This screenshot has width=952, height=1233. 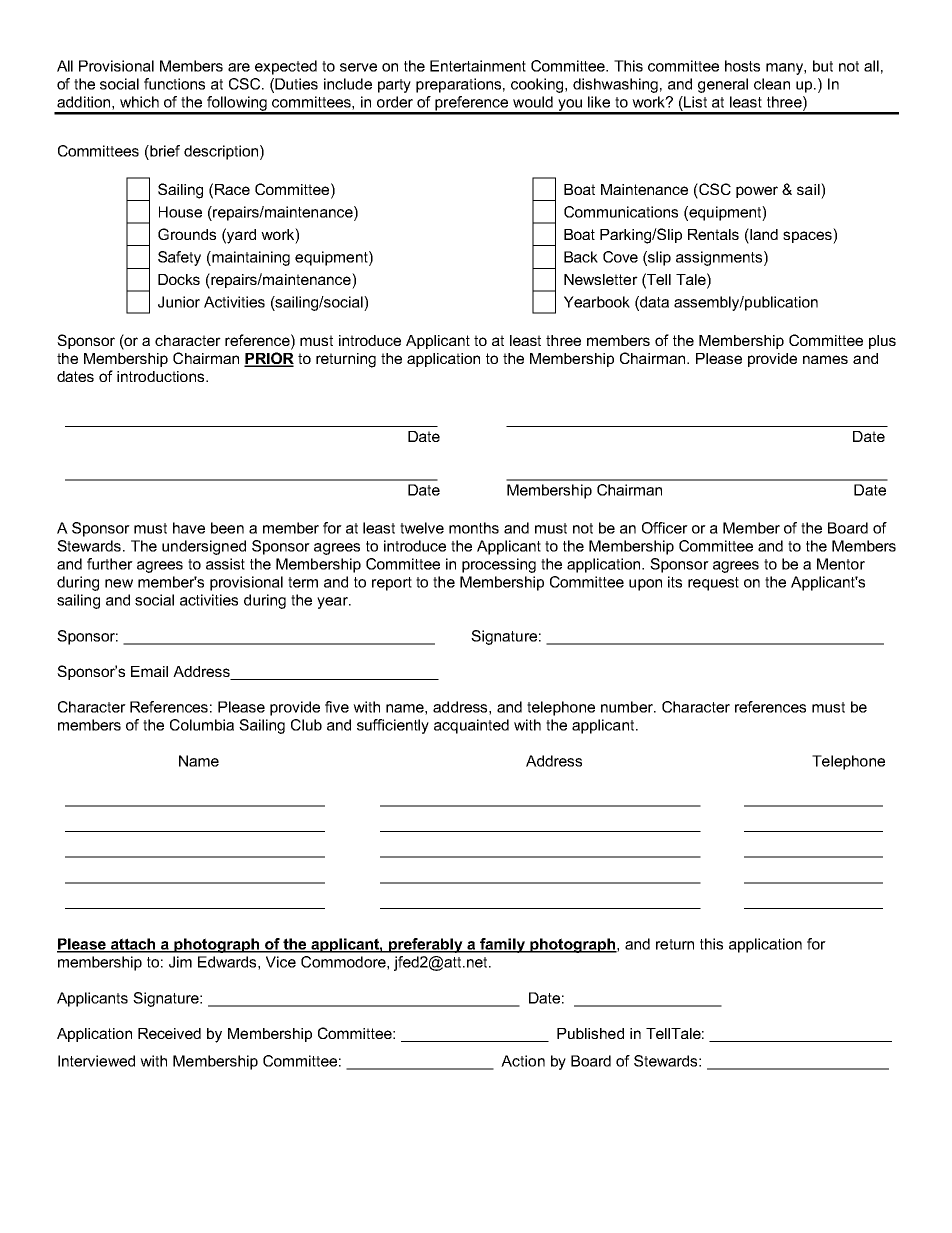 I want to click on functions, so click(x=174, y=84).
